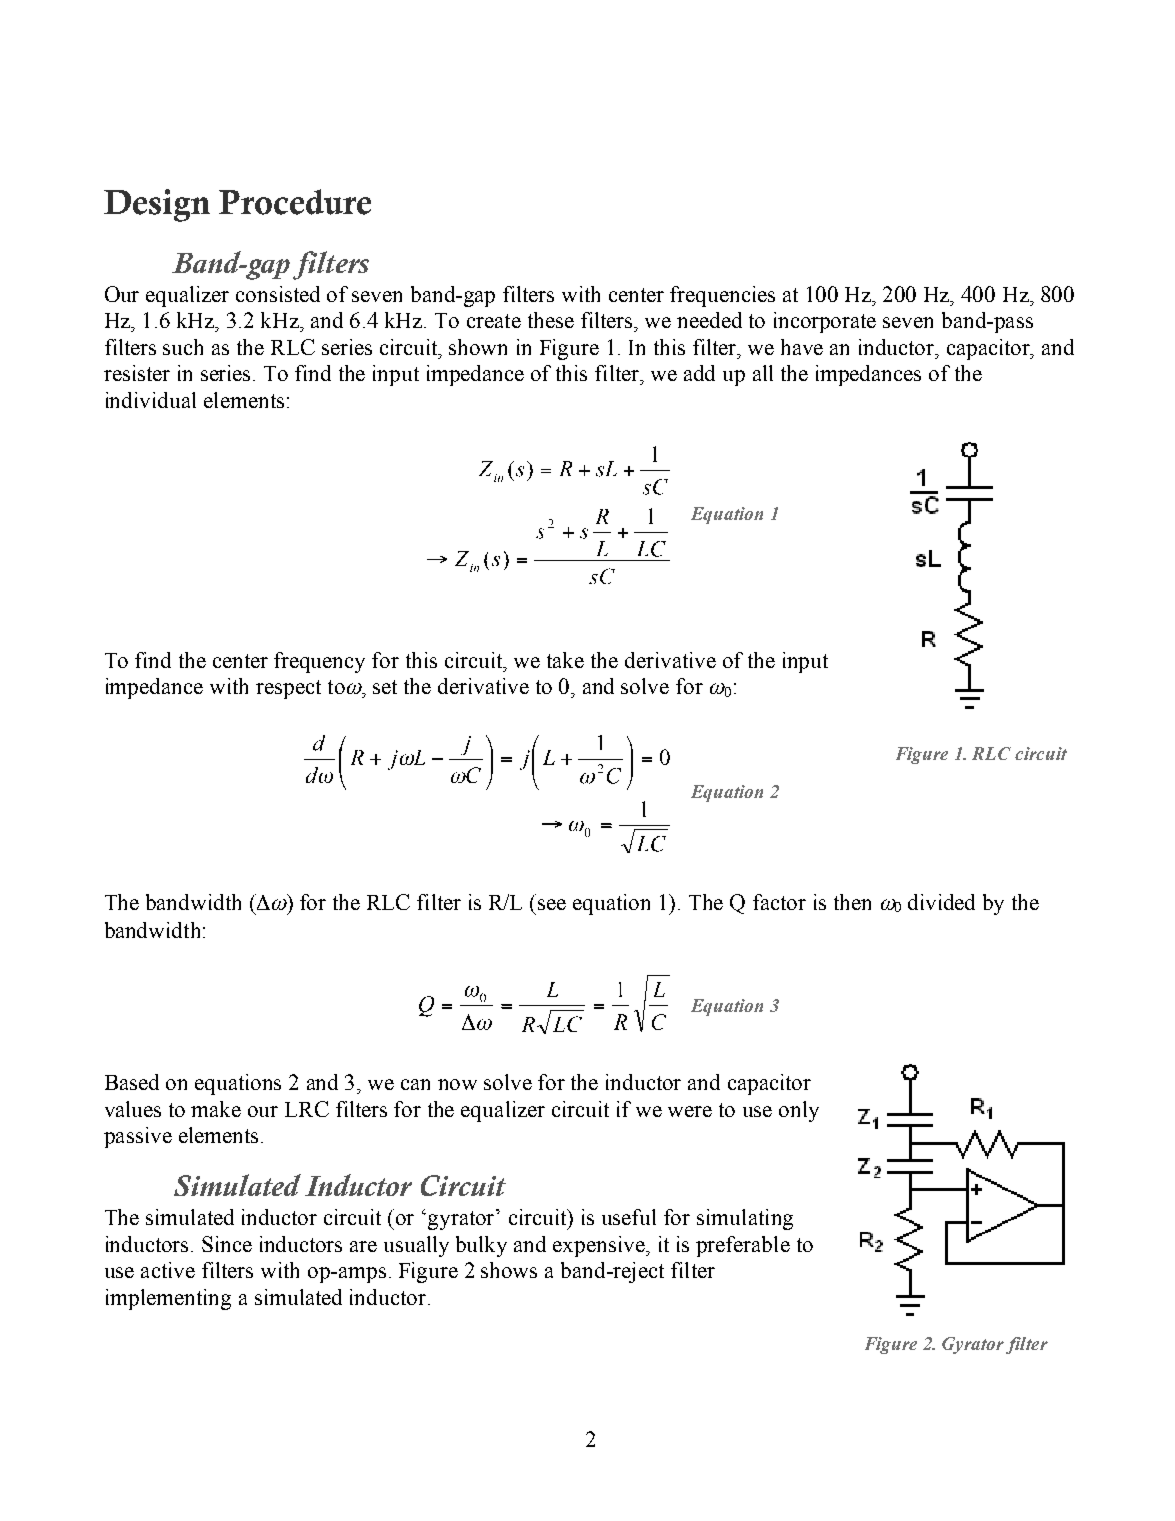  What do you see at coordinates (852, 902) in the screenshot?
I see `then` at bounding box center [852, 902].
